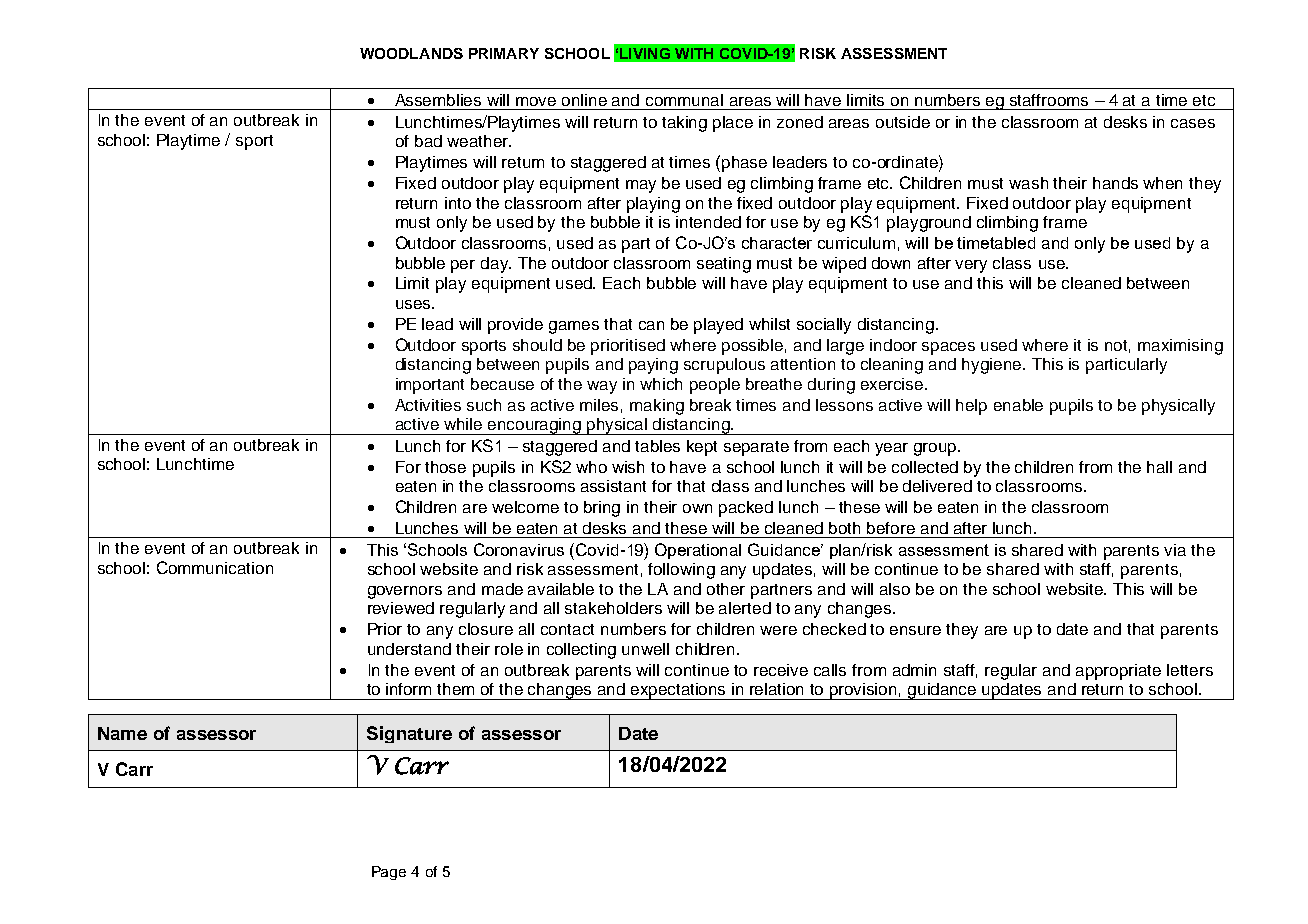  Describe the element at coordinates (1175, 550) in the screenshot. I see `via` at that location.
